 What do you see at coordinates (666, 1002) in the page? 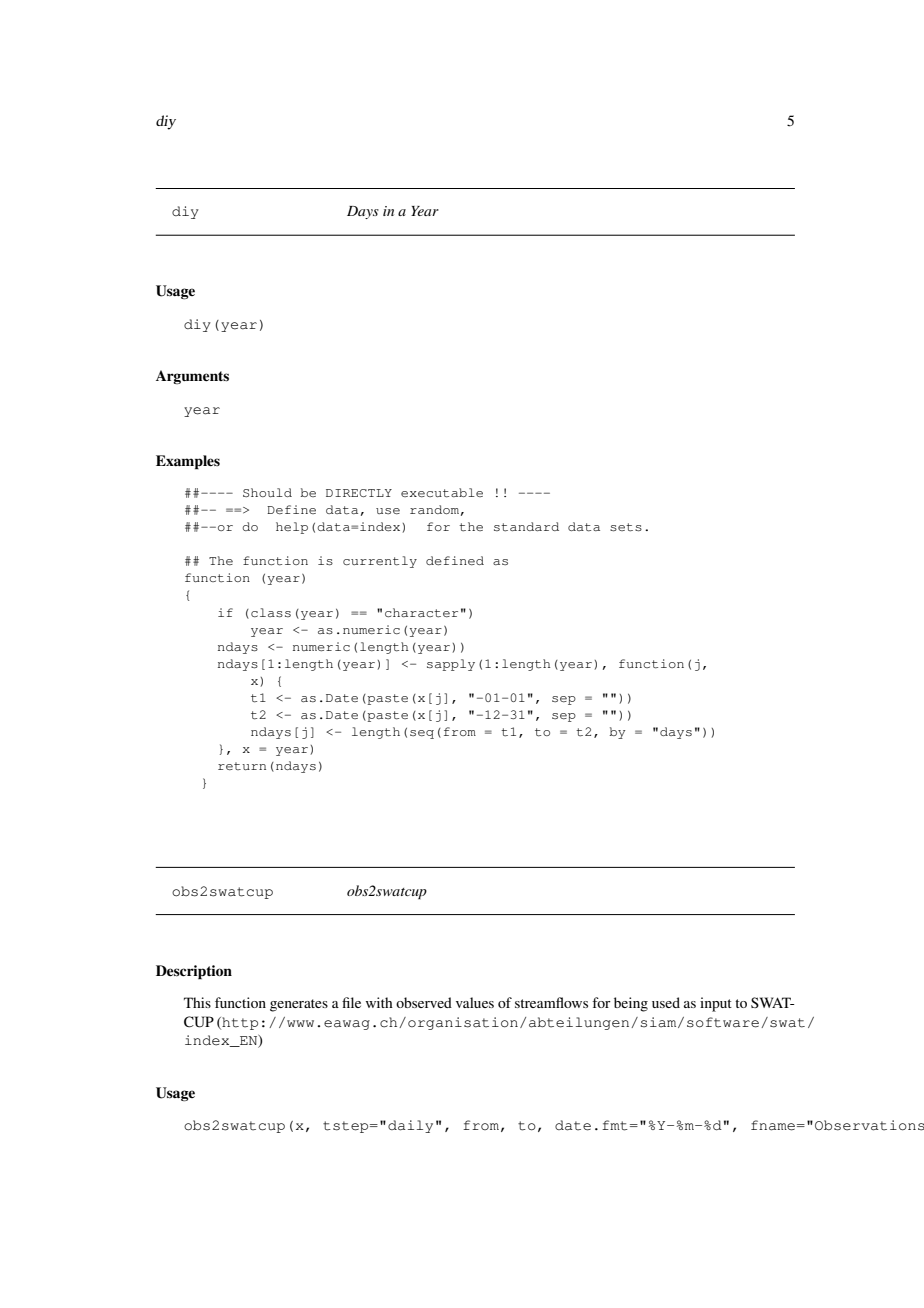
I see `used` at bounding box center [666, 1002].
